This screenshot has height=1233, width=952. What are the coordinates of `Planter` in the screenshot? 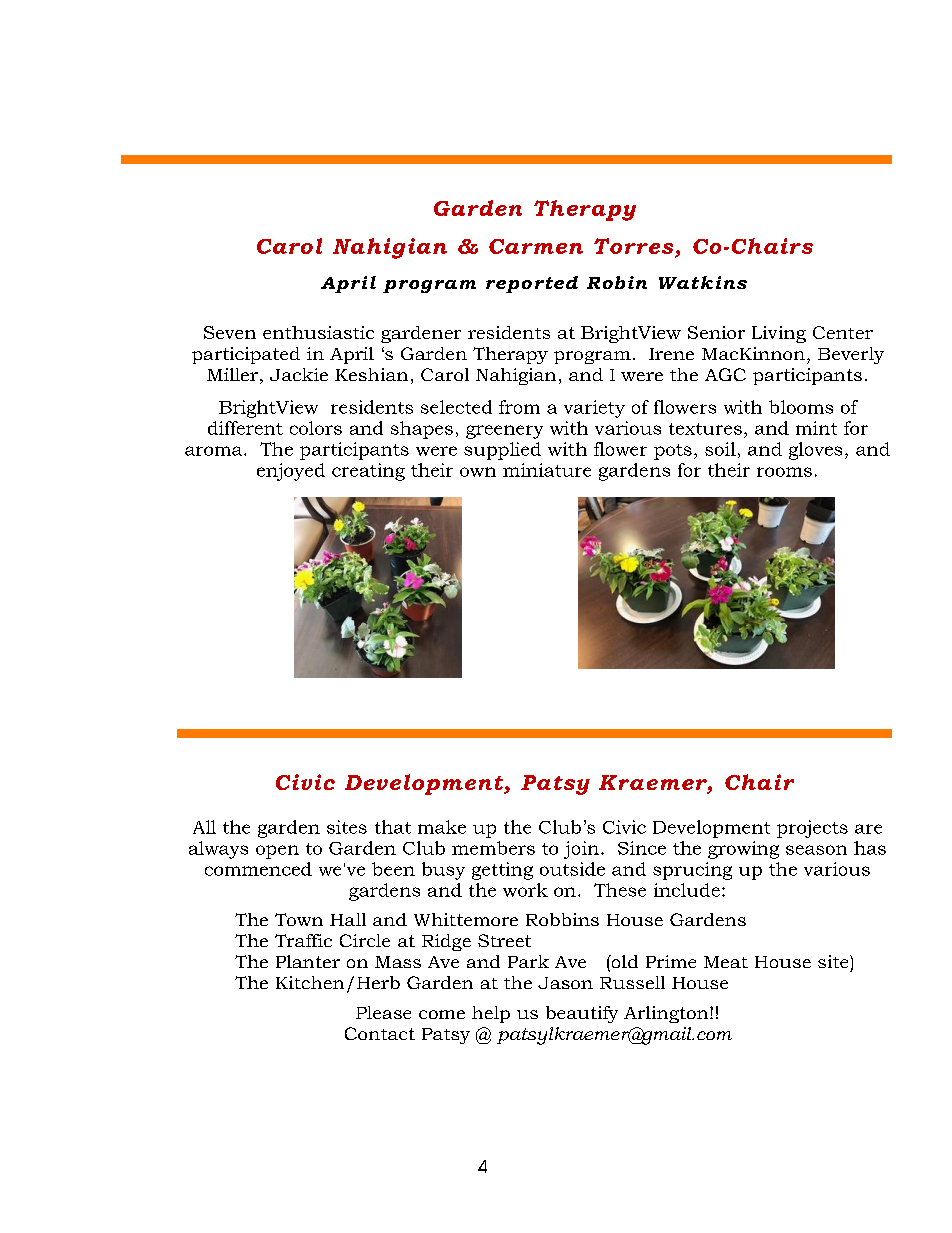 It's located at (308, 961).
